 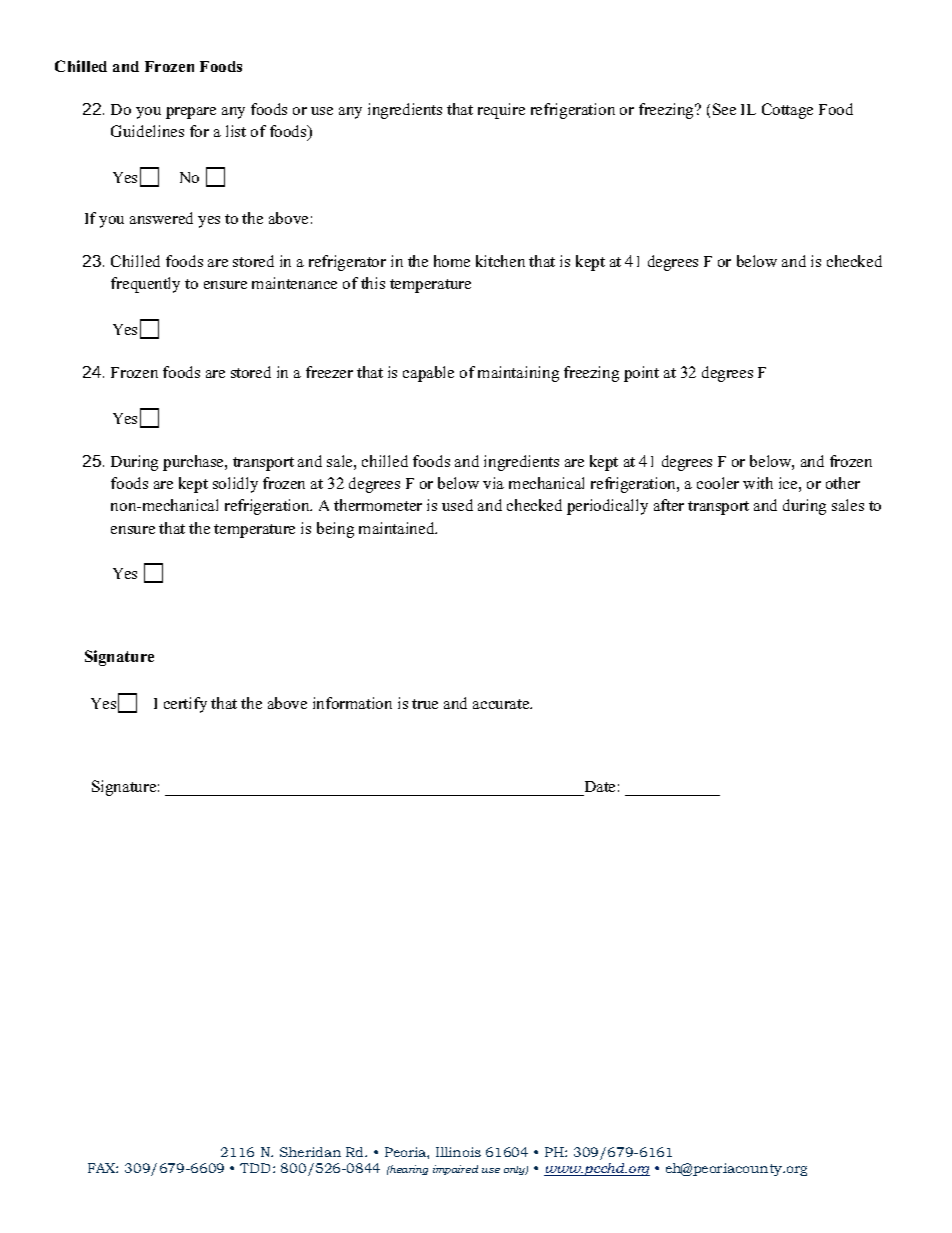 What do you see at coordinates (724, 109) in the screenshot?
I see `See` at bounding box center [724, 109].
